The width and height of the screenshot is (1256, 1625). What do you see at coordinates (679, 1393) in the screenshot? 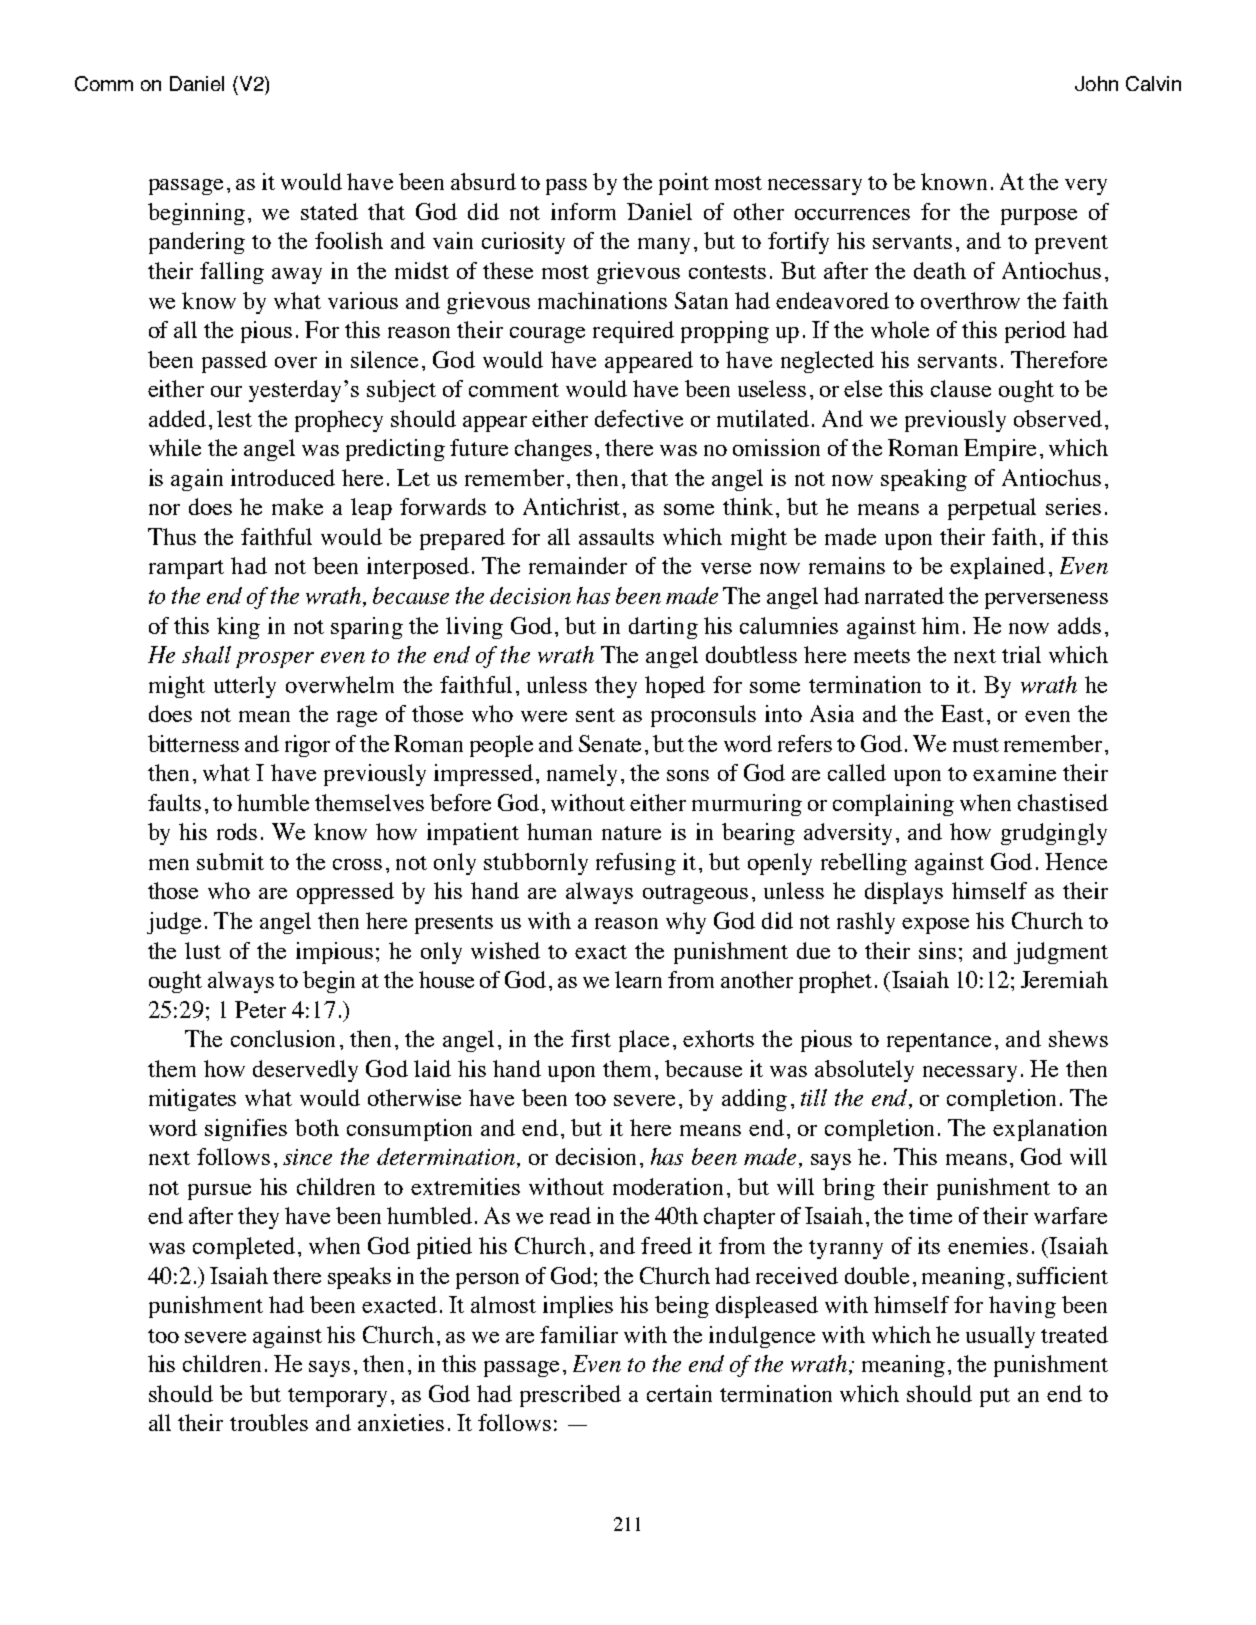
I see `certain` at bounding box center [679, 1393].
